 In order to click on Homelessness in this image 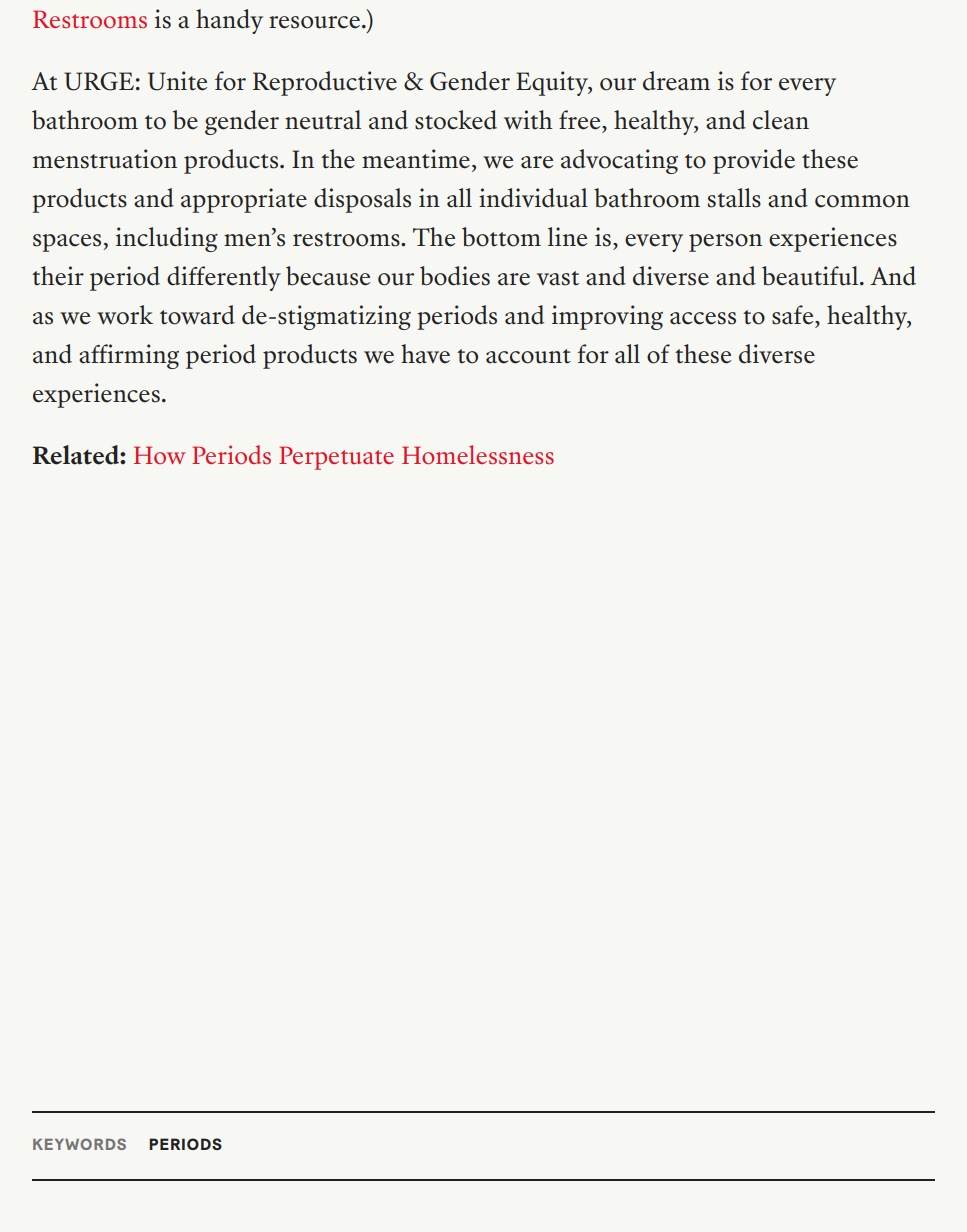, I will do `click(478, 454)`.
